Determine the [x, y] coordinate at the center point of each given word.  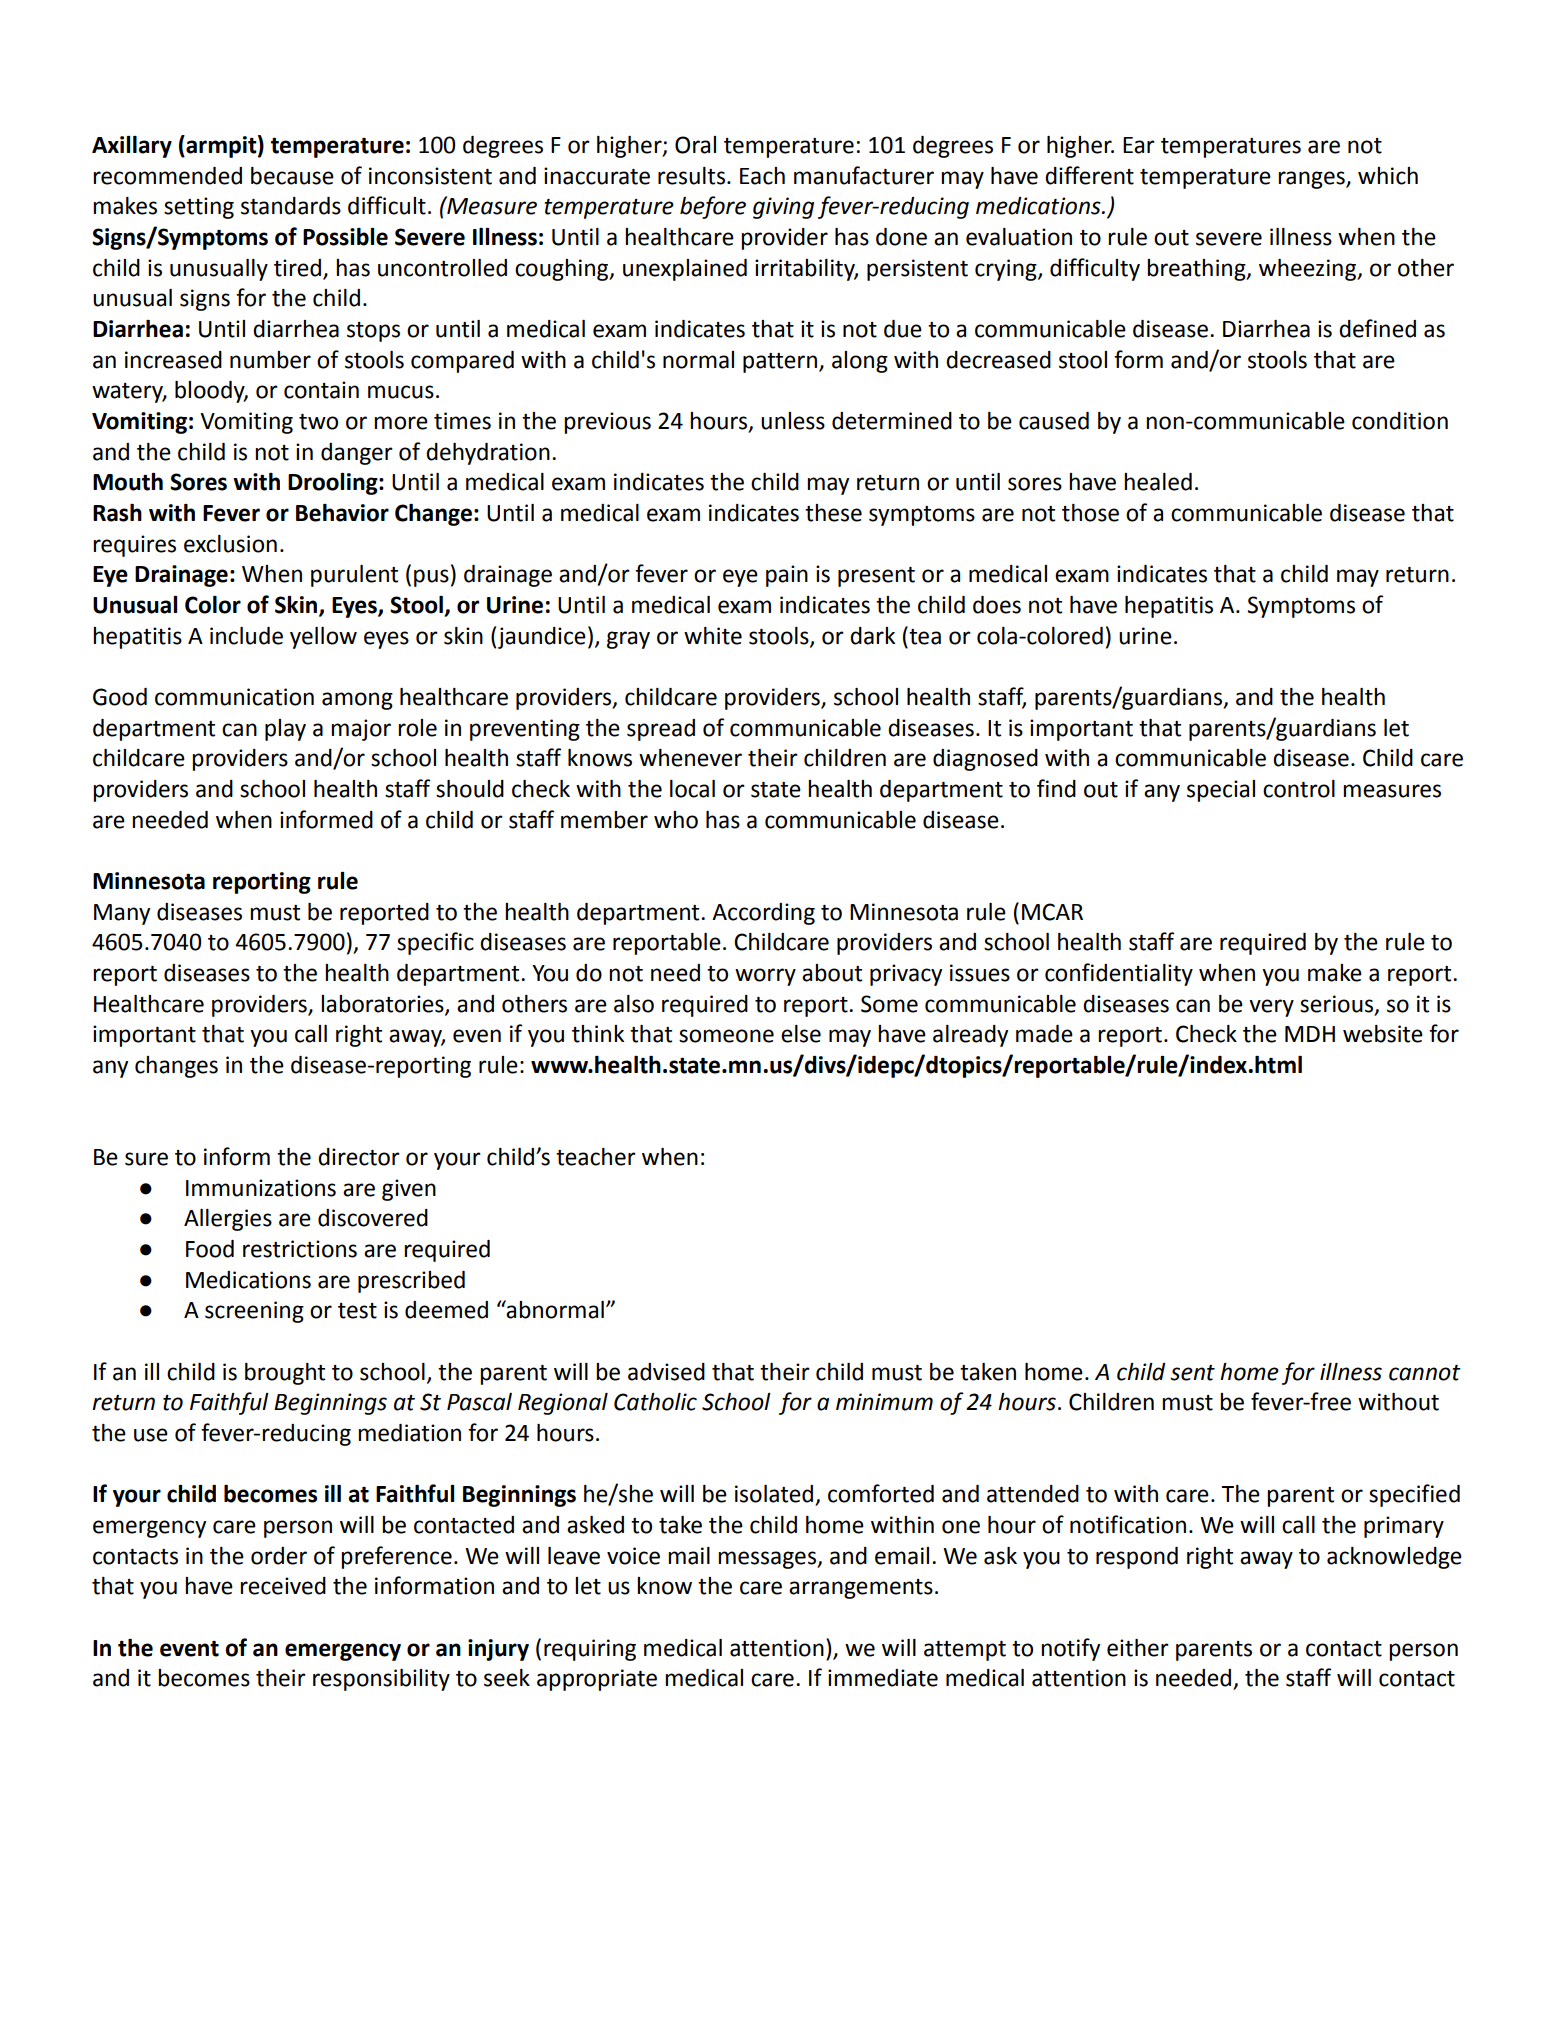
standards [291, 206]
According [763, 914]
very [1271, 1008]
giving [783, 208]
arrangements [861, 1589]
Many [122, 914]
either [1138, 1648]
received [283, 1586]
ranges [1312, 180]
